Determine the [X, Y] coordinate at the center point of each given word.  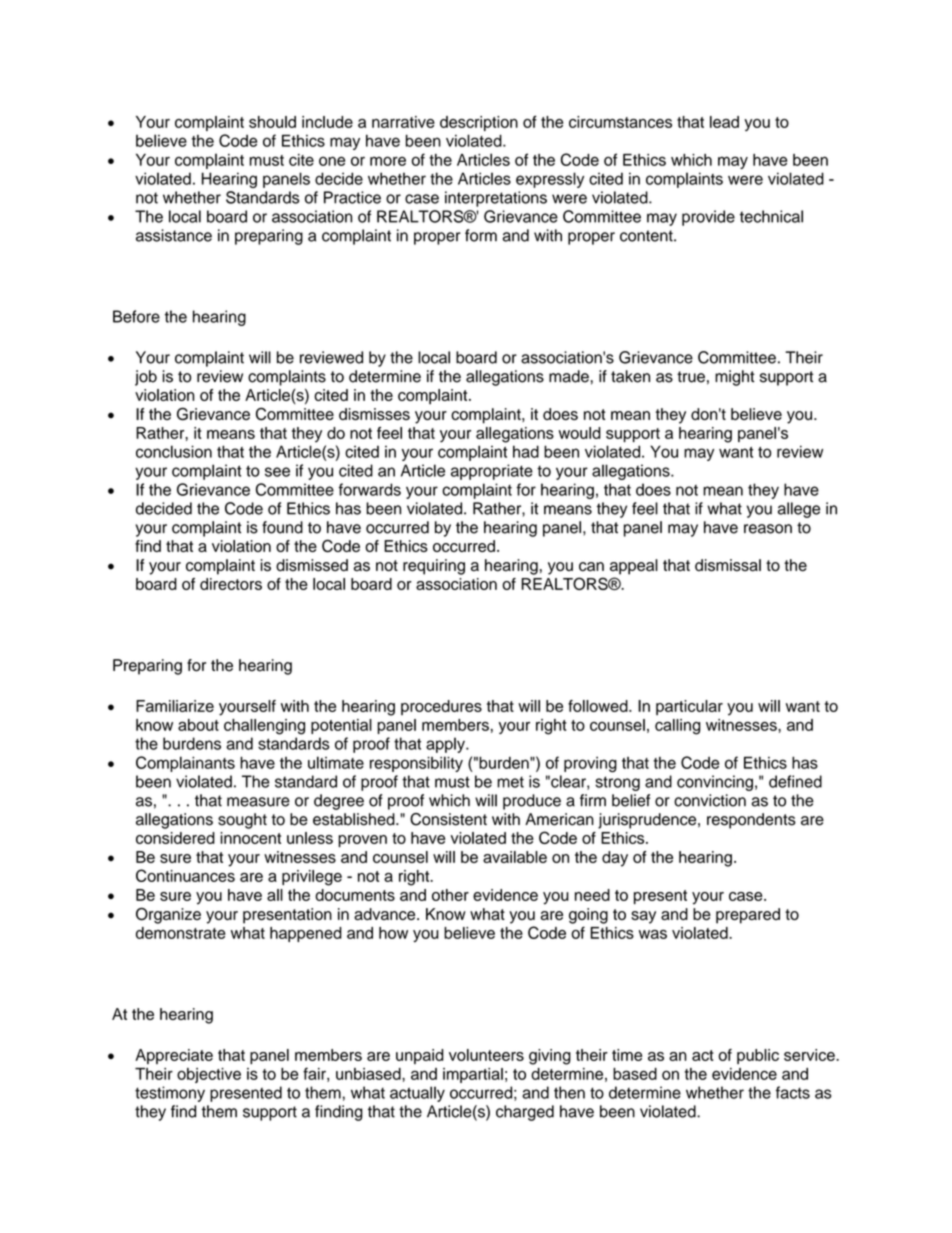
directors [231, 584]
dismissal [728, 565]
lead [724, 122]
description [479, 123]
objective [209, 1075]
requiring [434, 567]
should [272, 122]
